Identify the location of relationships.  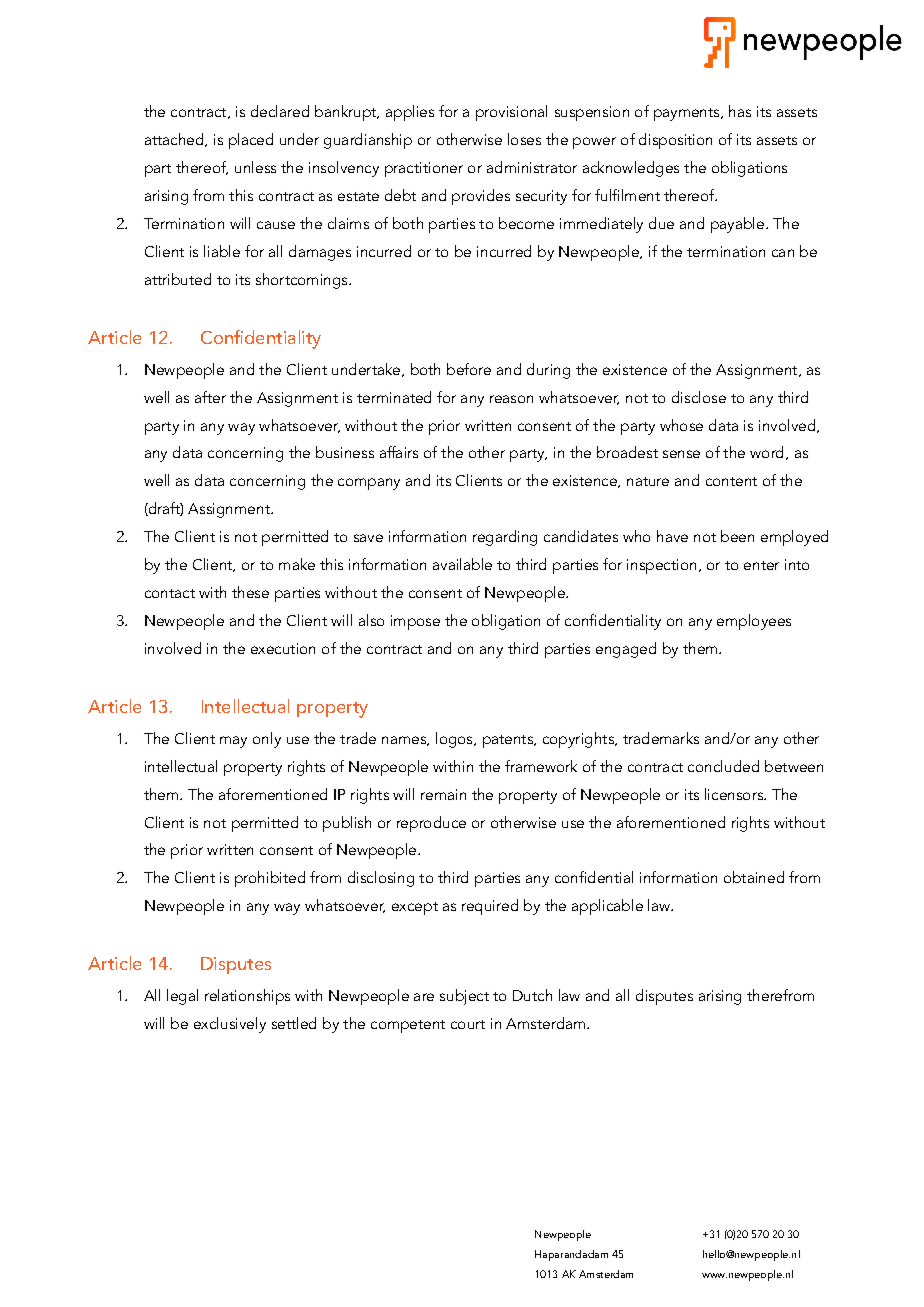
(247, 997).
